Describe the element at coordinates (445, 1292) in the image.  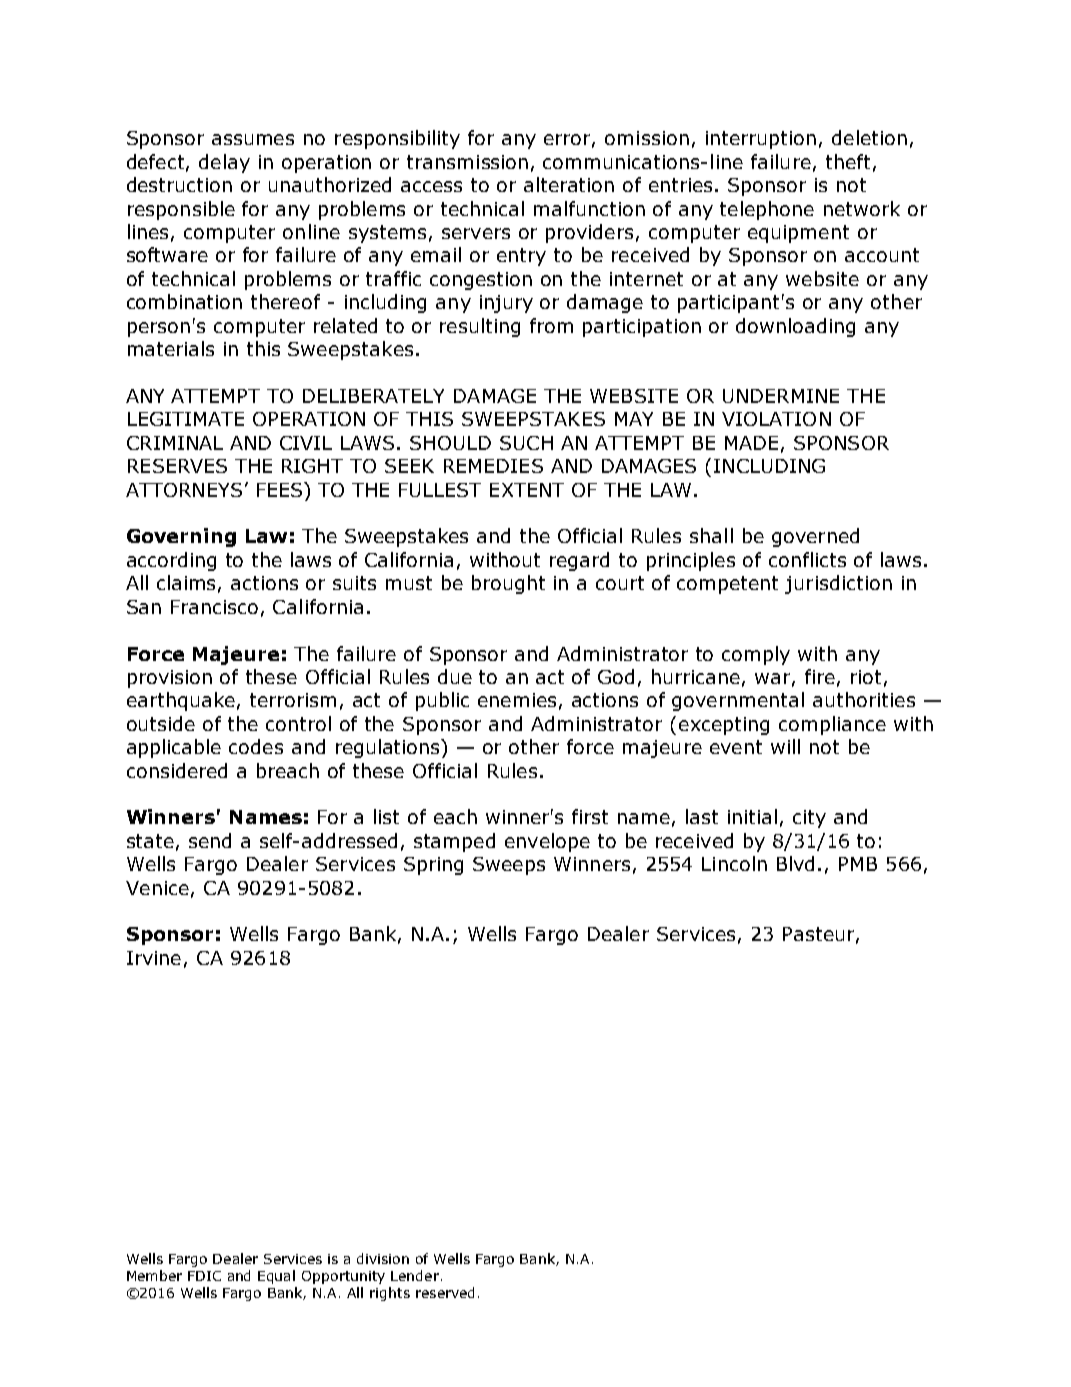
I see `reserved` at that location.
